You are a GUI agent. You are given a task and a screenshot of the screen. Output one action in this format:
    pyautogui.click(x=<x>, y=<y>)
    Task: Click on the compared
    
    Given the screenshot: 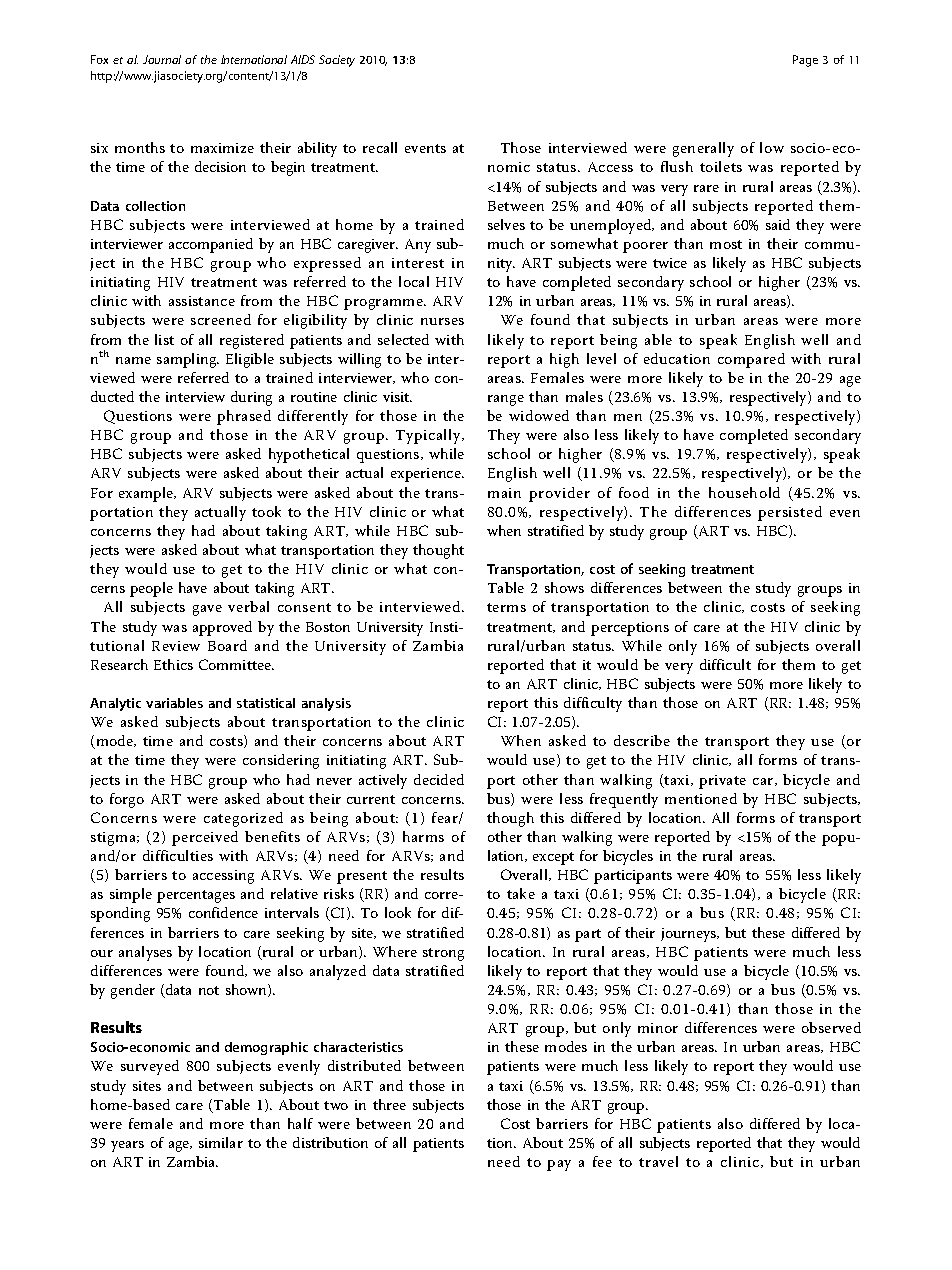 What is the action you would take?
    pyautogui.click(x=751, y=360)
